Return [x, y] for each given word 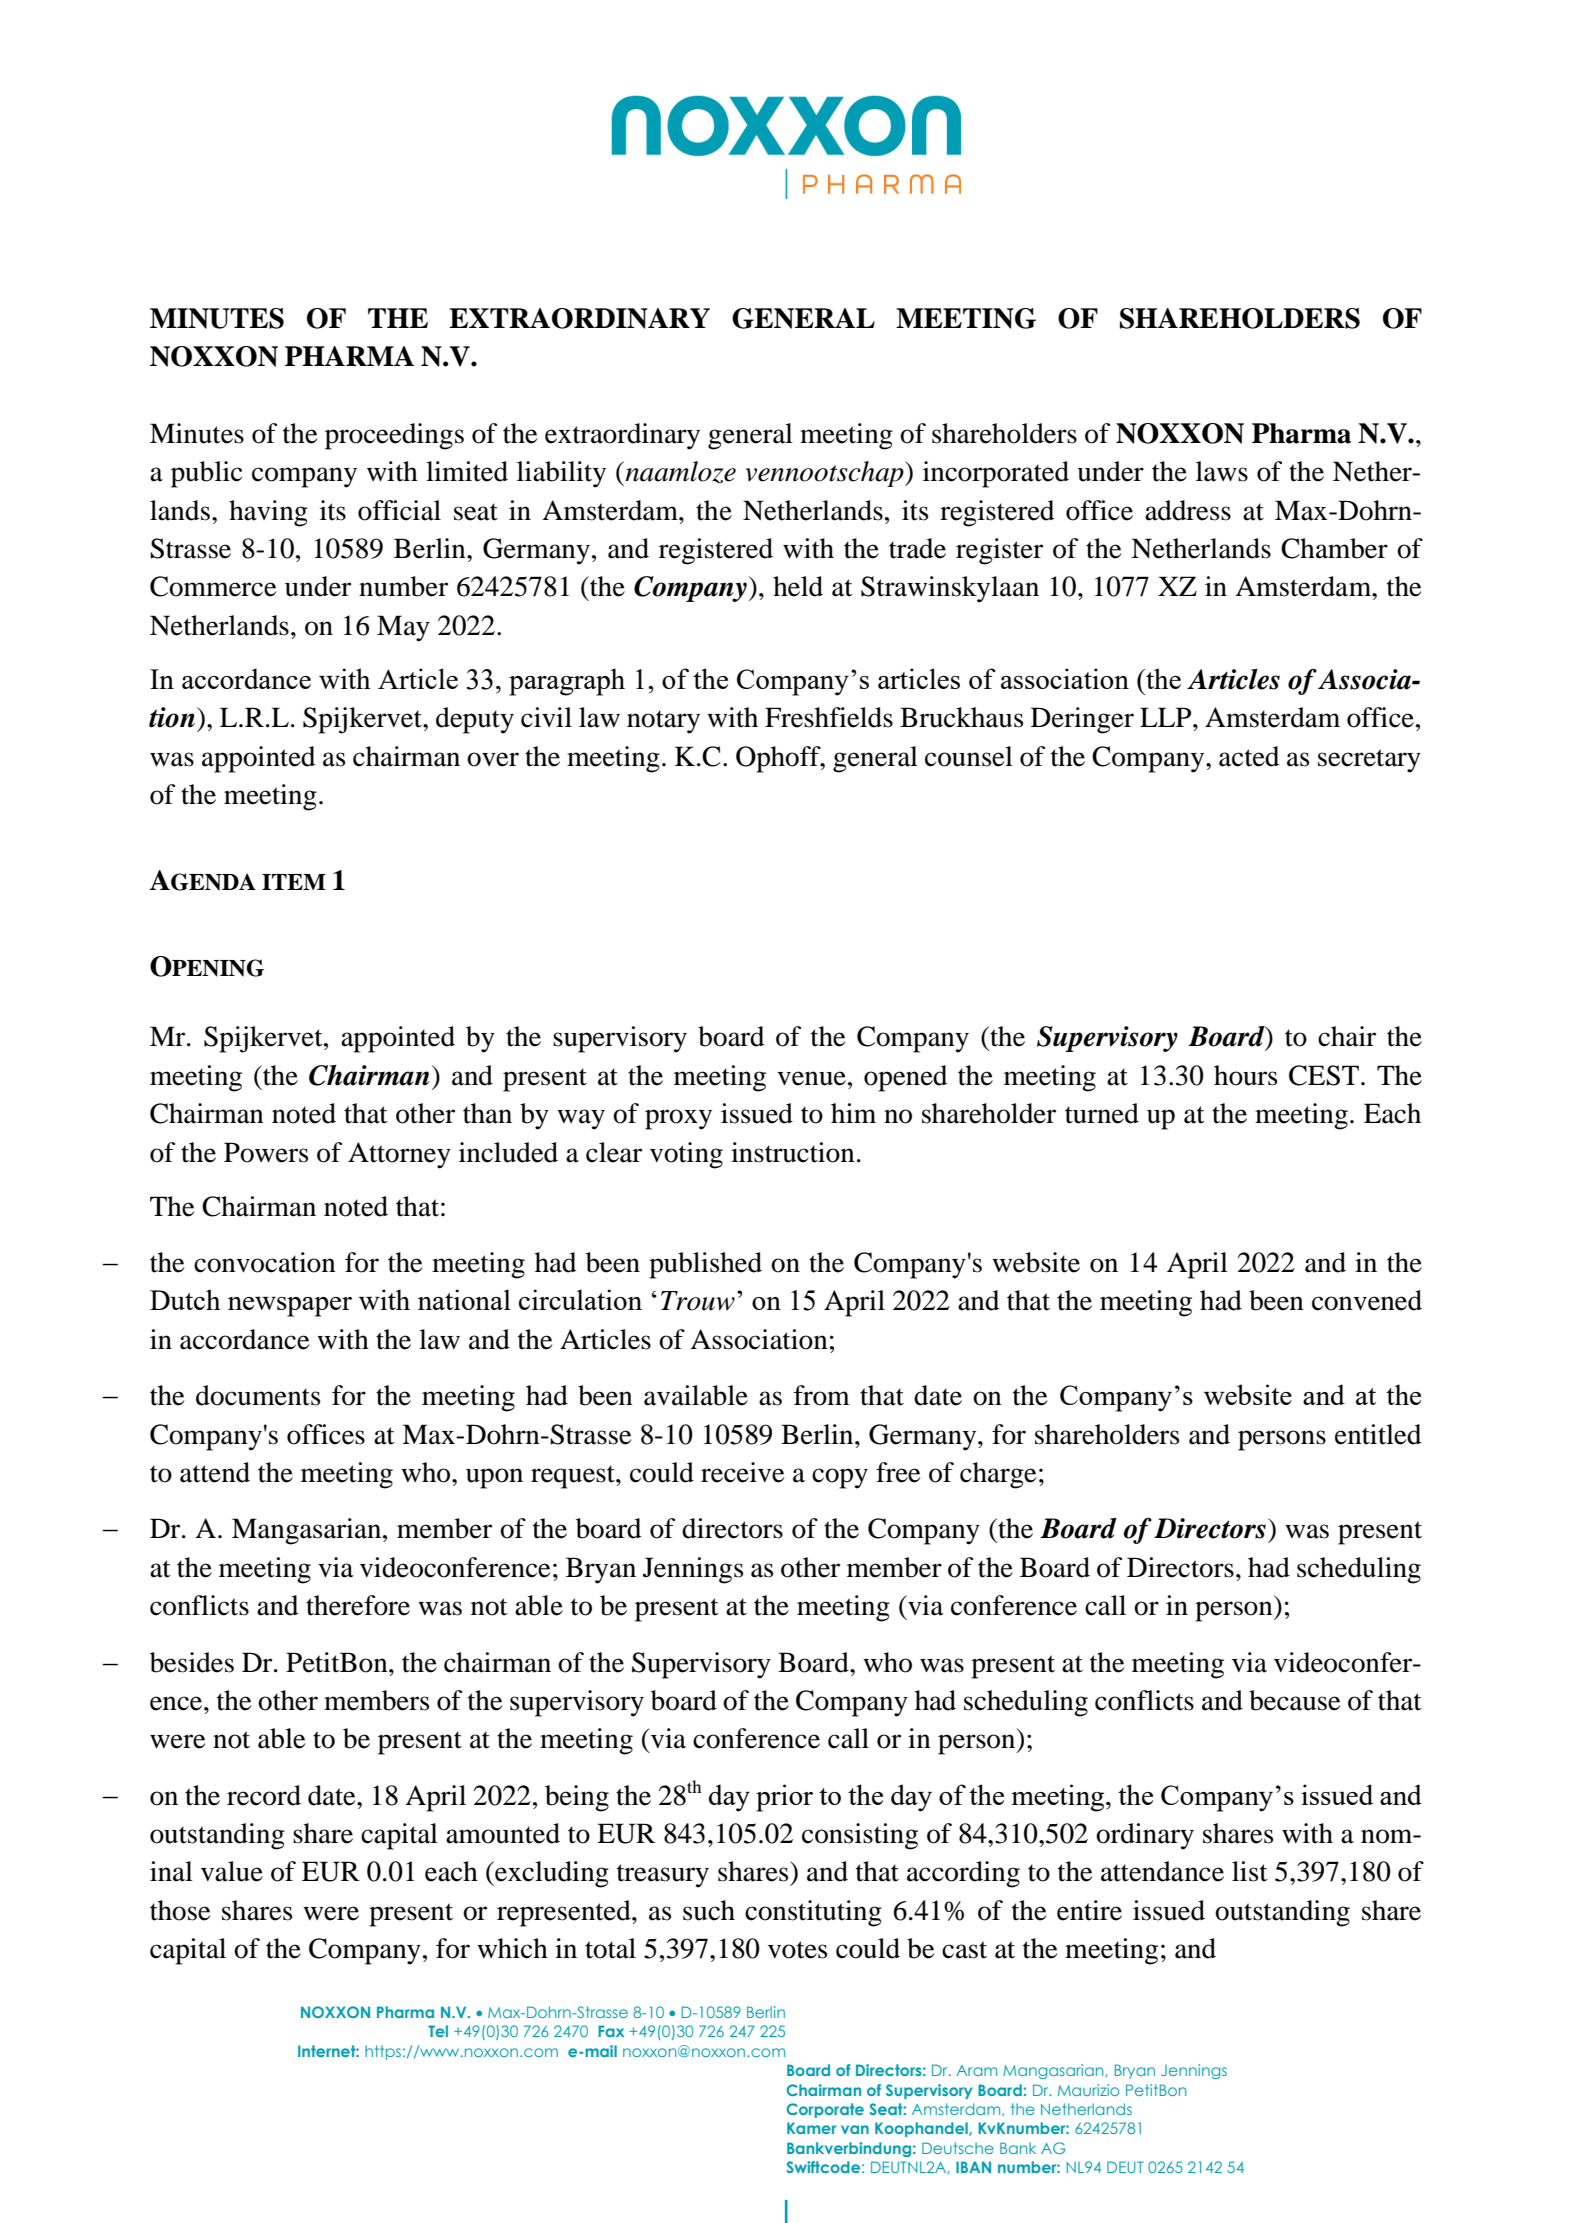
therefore [358, 1605]
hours [1245, 1075]
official [399, 510]
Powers [266, 1152]
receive [742, 1472]
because [1294, 1700]
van [855, 2129]
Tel [438, 2031]
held [798, 586]
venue [811, 1078]
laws [1222, 471]
